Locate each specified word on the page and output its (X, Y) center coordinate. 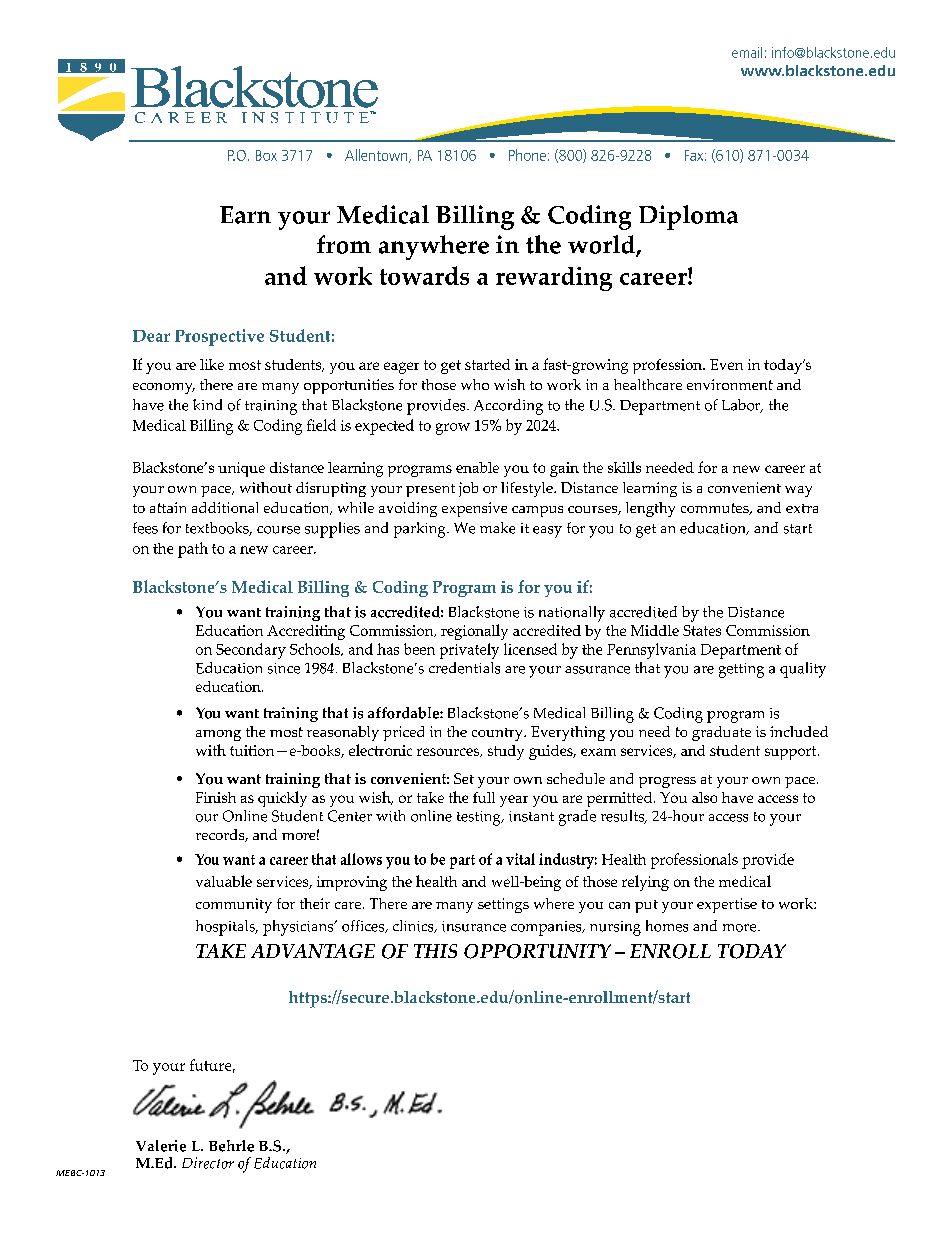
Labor (742, 406)
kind (207, 404)
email (747, 52)
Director (208, 1163)
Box (266, 155)
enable (477, 467)
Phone (527, 155)
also (704, 797)
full (484, 797)
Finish (216, 797)
